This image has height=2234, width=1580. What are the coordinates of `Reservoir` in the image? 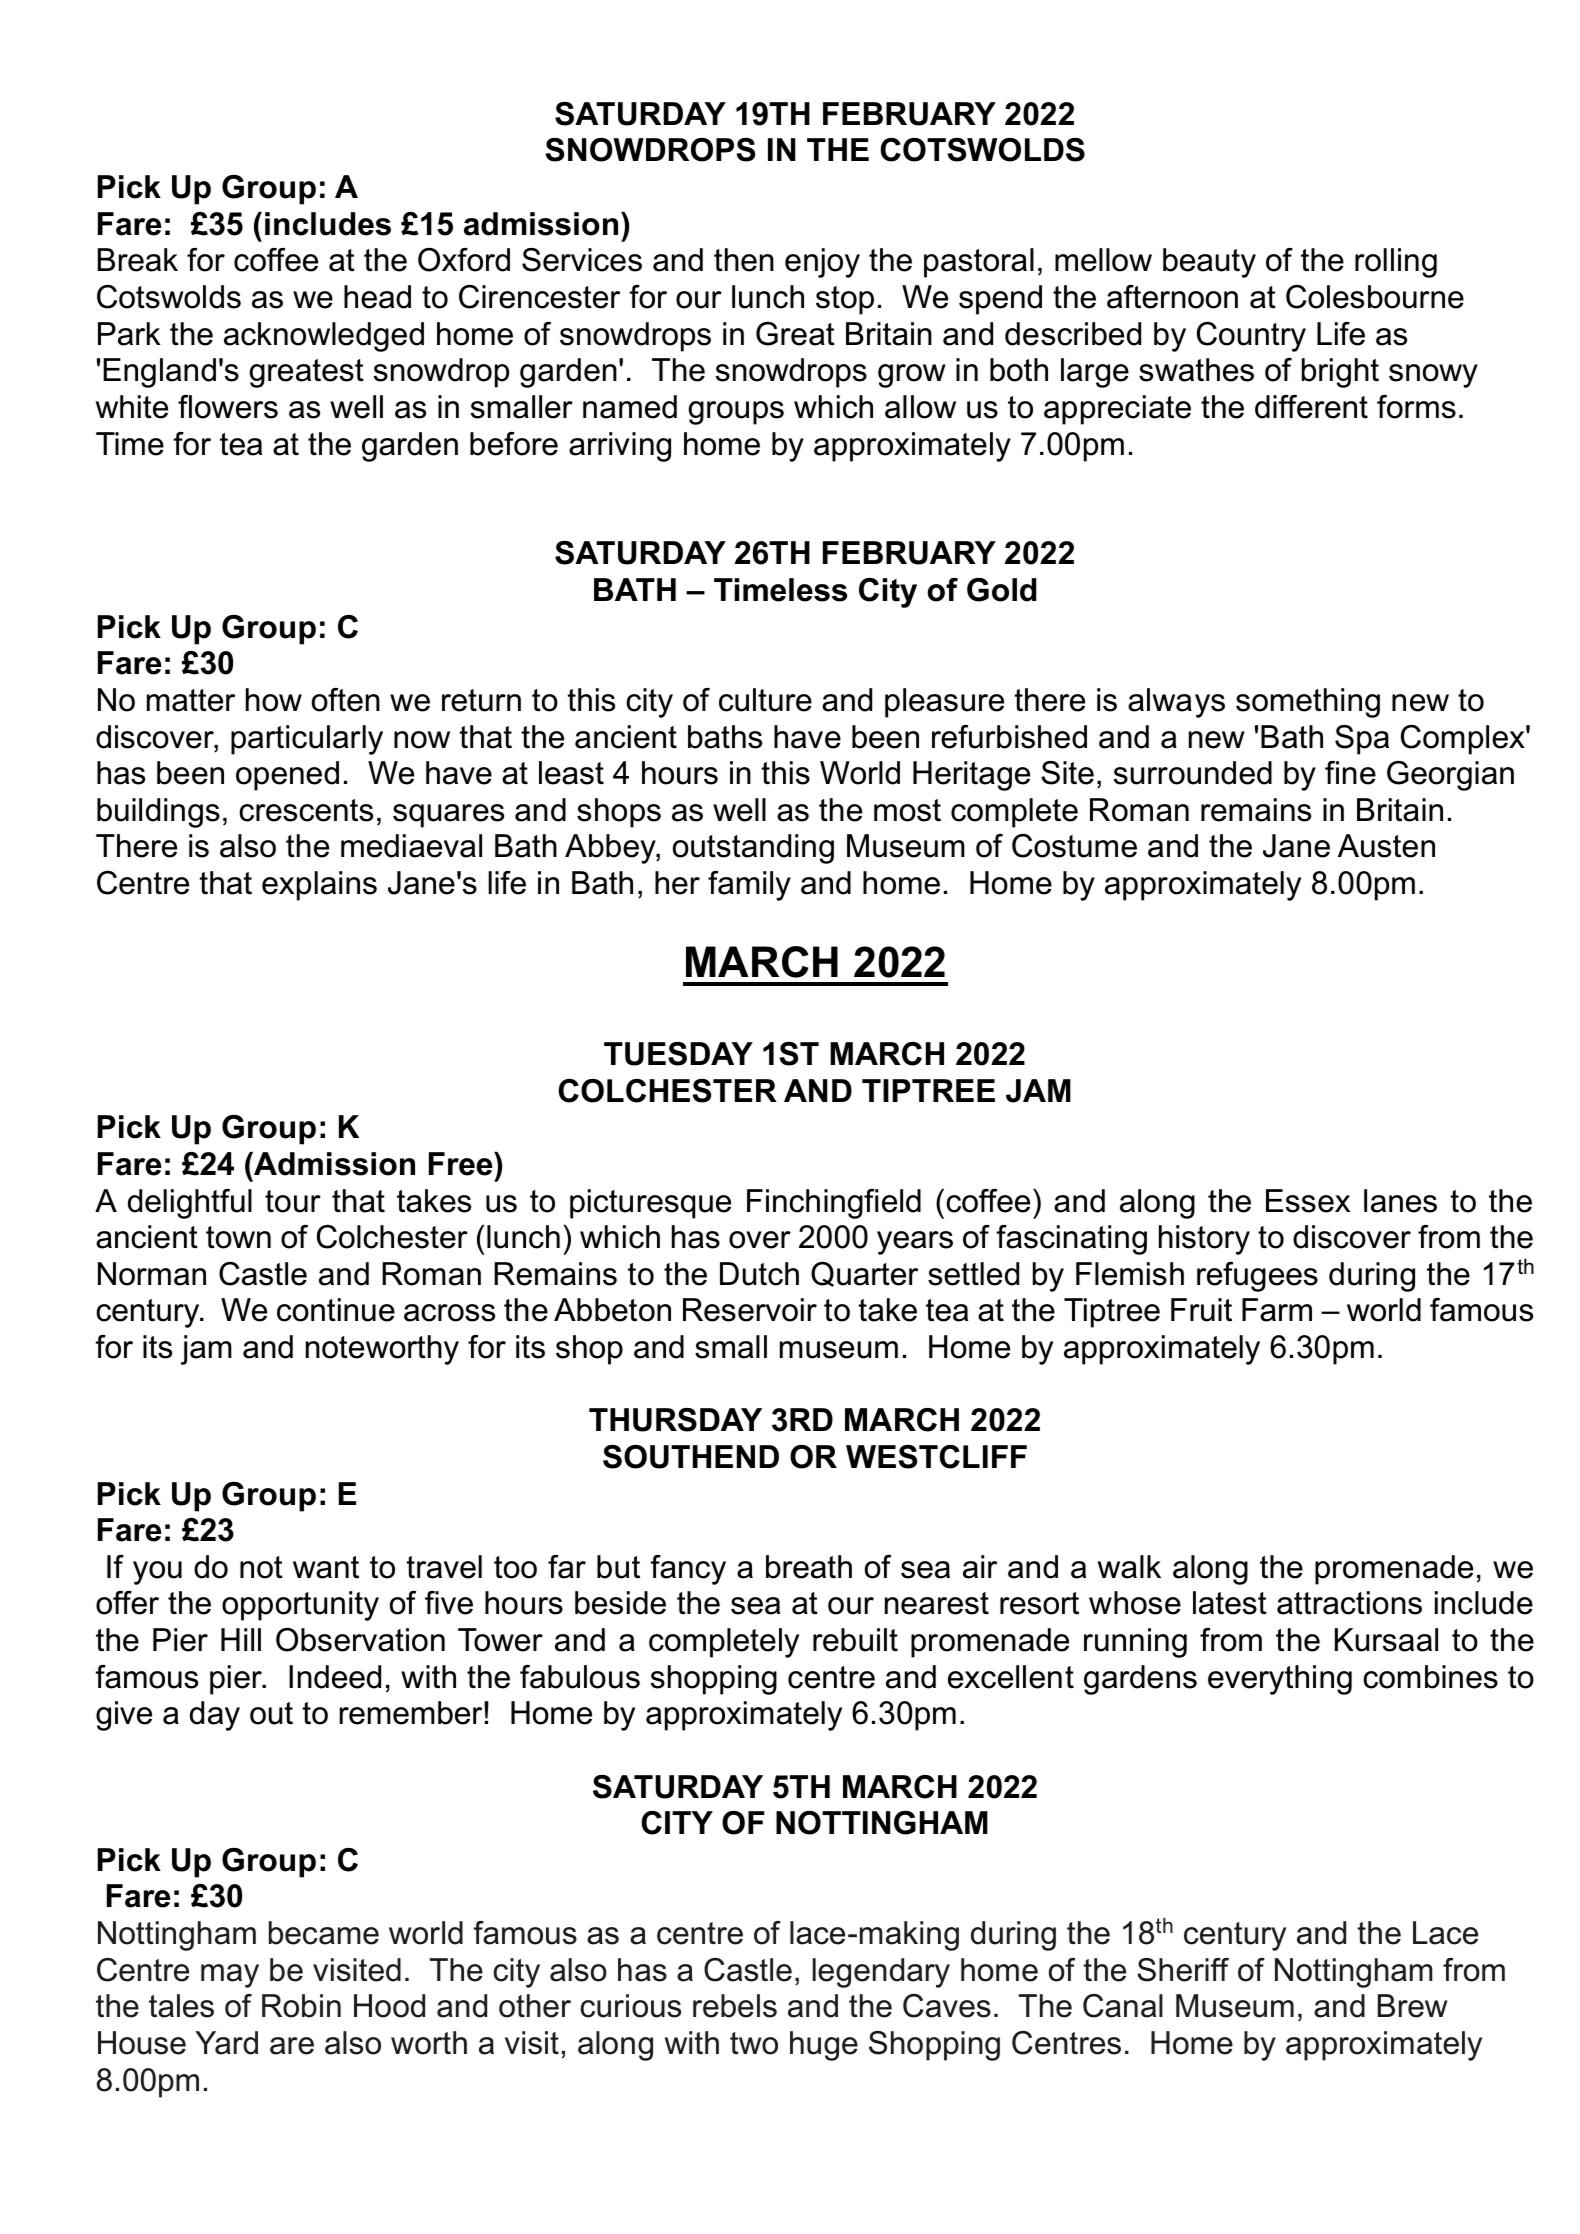 It's located at (750, 1310).
